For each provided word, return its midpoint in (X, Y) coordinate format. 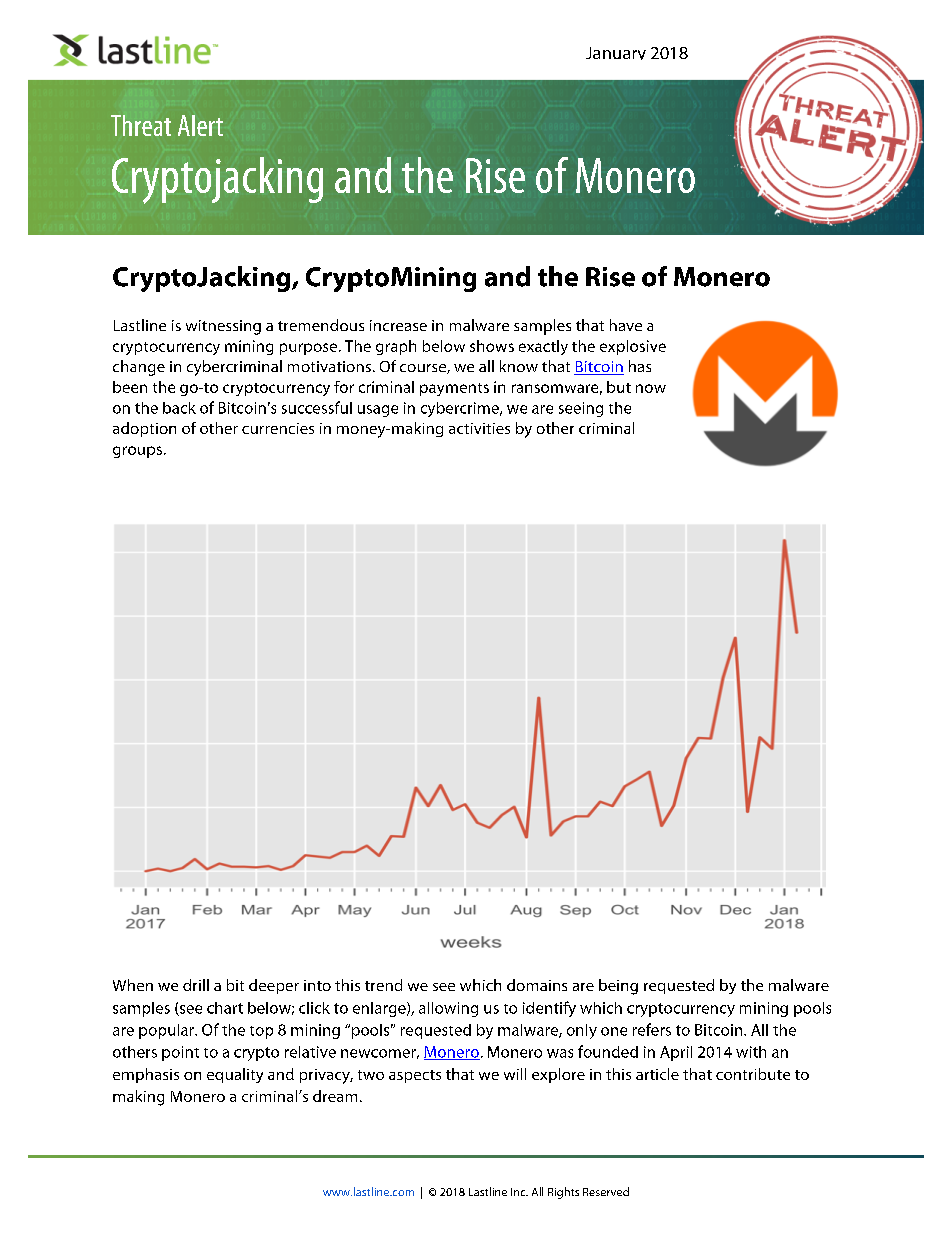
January (616, 53)
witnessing (223, 327)
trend (383, 985)
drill (196, 985)
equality (235, 1075)
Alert (200, 125)
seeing (581, 409)
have (626, 325)
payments (454, 389)
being (618, 987)
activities (479, 428)
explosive (633, 347)
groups (137, 452)
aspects (415, 1076)
